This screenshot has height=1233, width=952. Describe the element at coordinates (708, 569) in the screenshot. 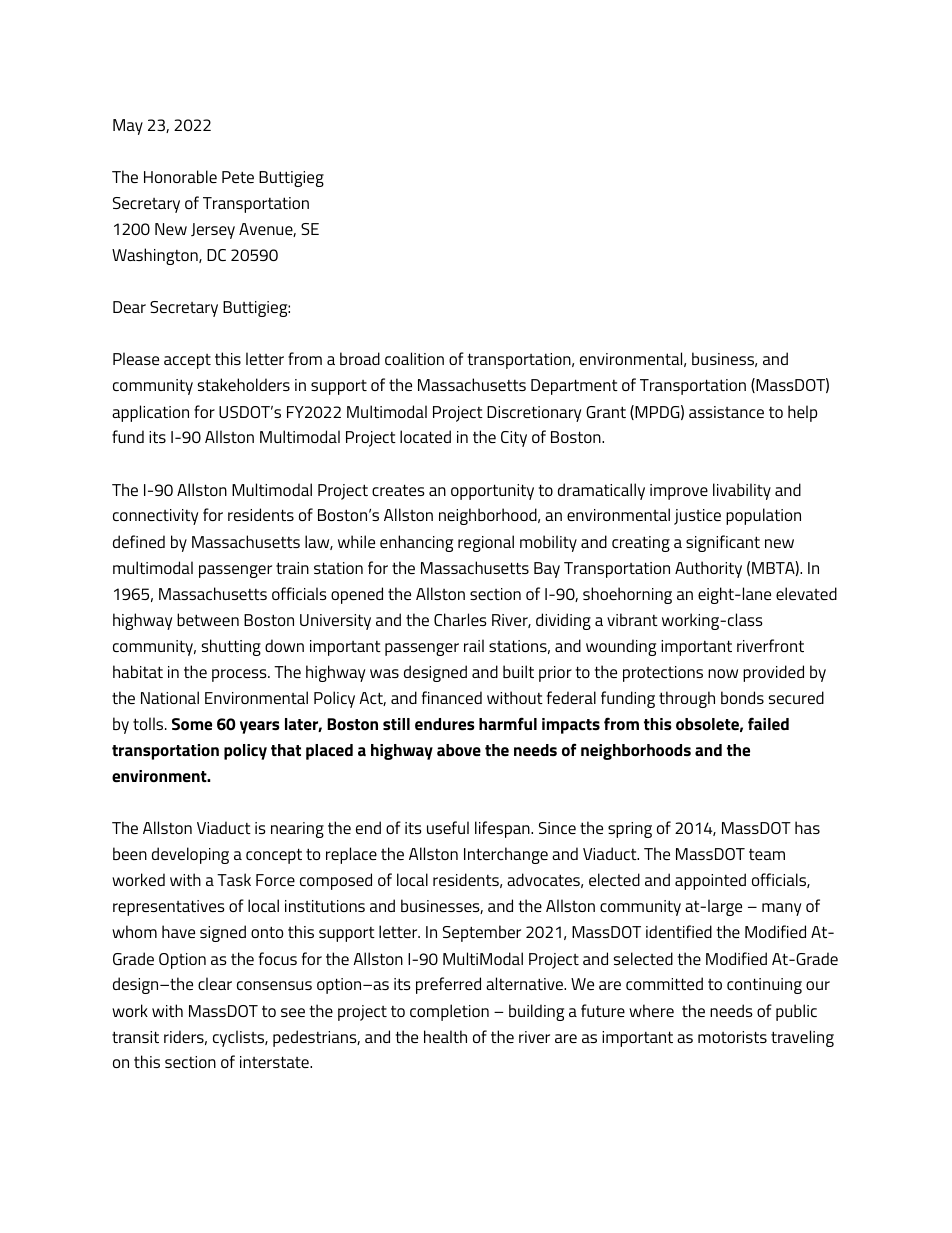

I see `Authority` at that location.
